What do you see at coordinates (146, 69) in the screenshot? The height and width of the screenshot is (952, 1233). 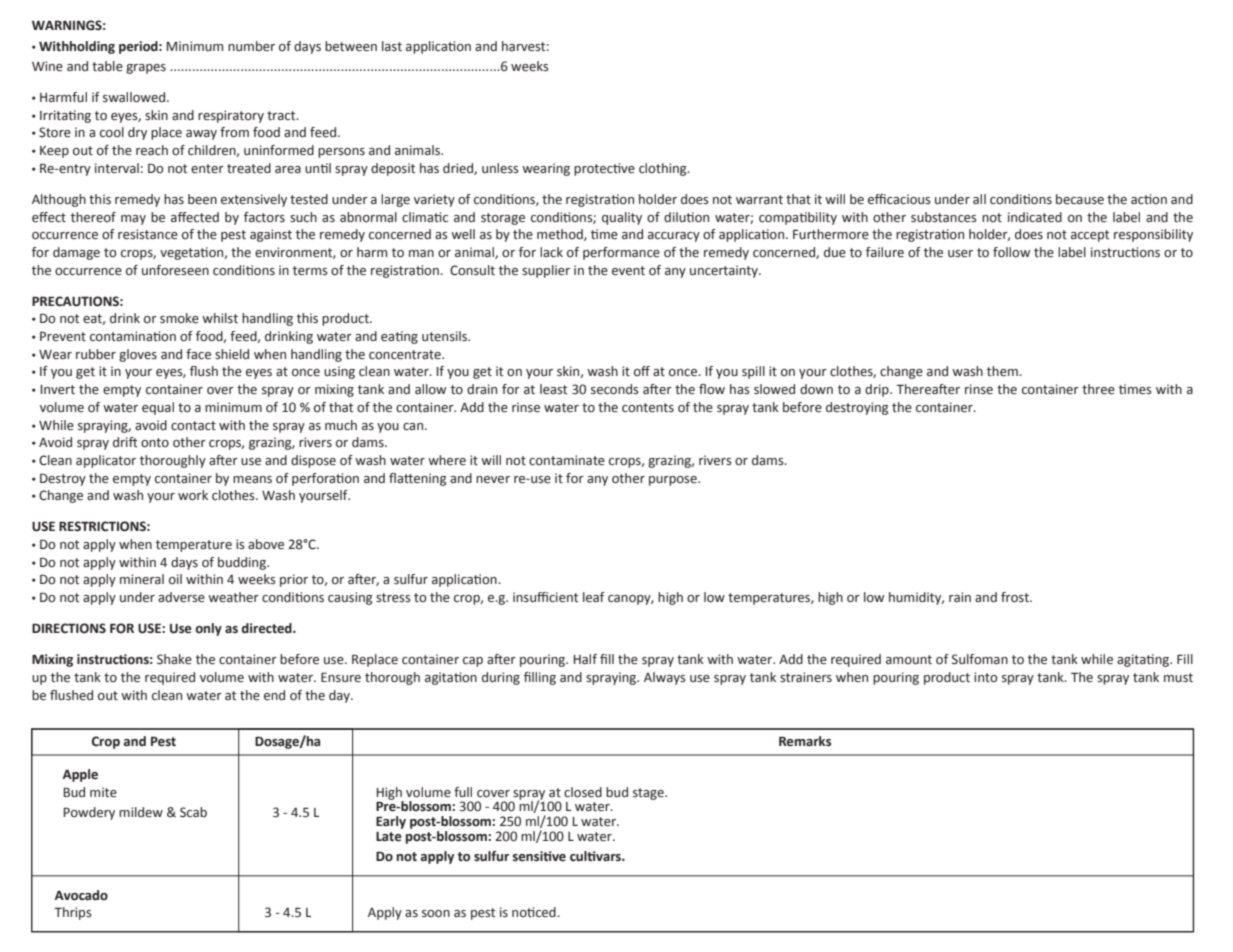 I see `grapes` at bounding box center [146, 69].
